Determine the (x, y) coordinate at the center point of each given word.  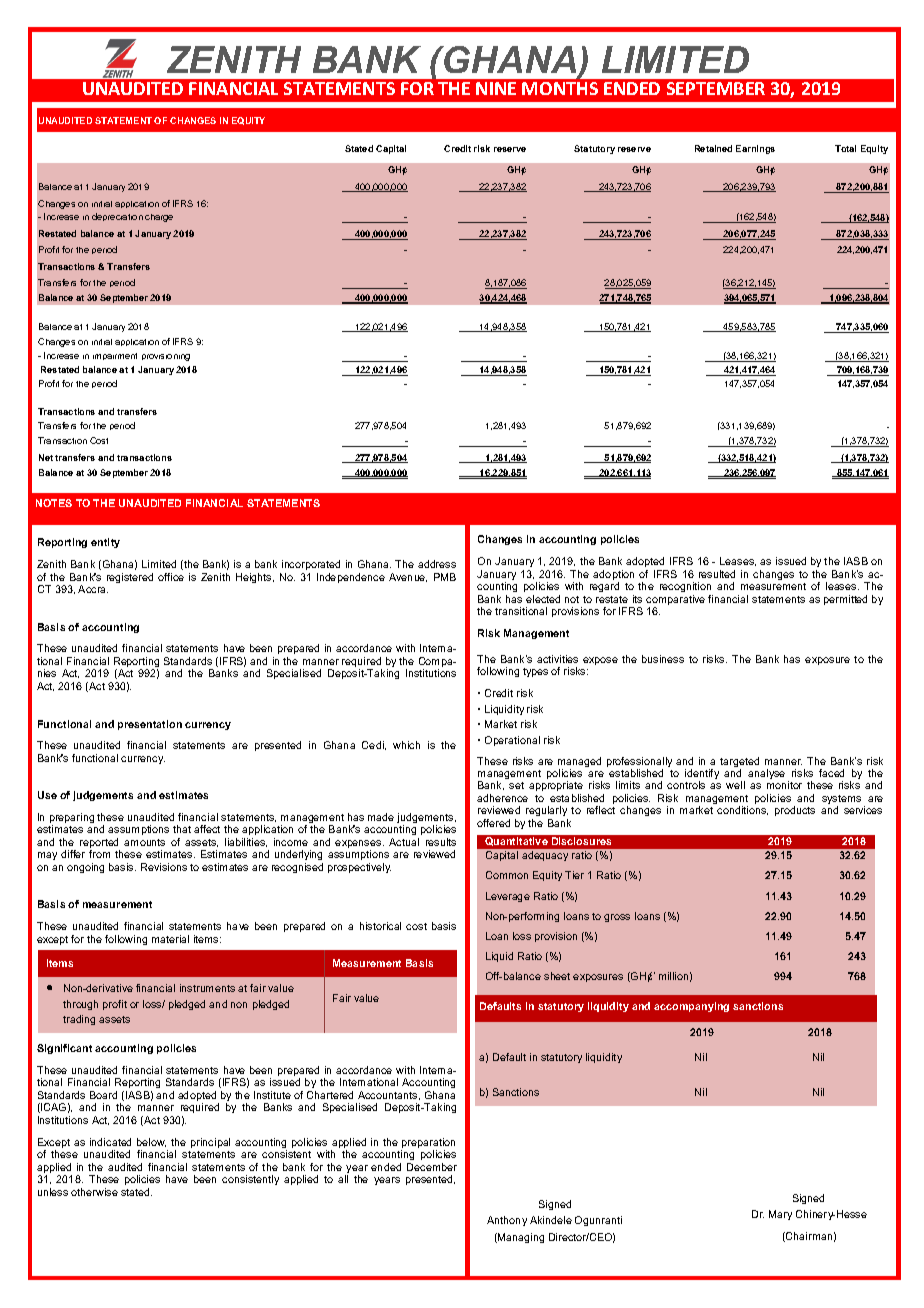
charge (159, 218)
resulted (717, 574)
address (437, 564)
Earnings (755, 149)
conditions (742, 810)
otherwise (94, 1192)
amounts (144, 842)
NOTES (54, 503)
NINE (496, 88)
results (441, 842)
